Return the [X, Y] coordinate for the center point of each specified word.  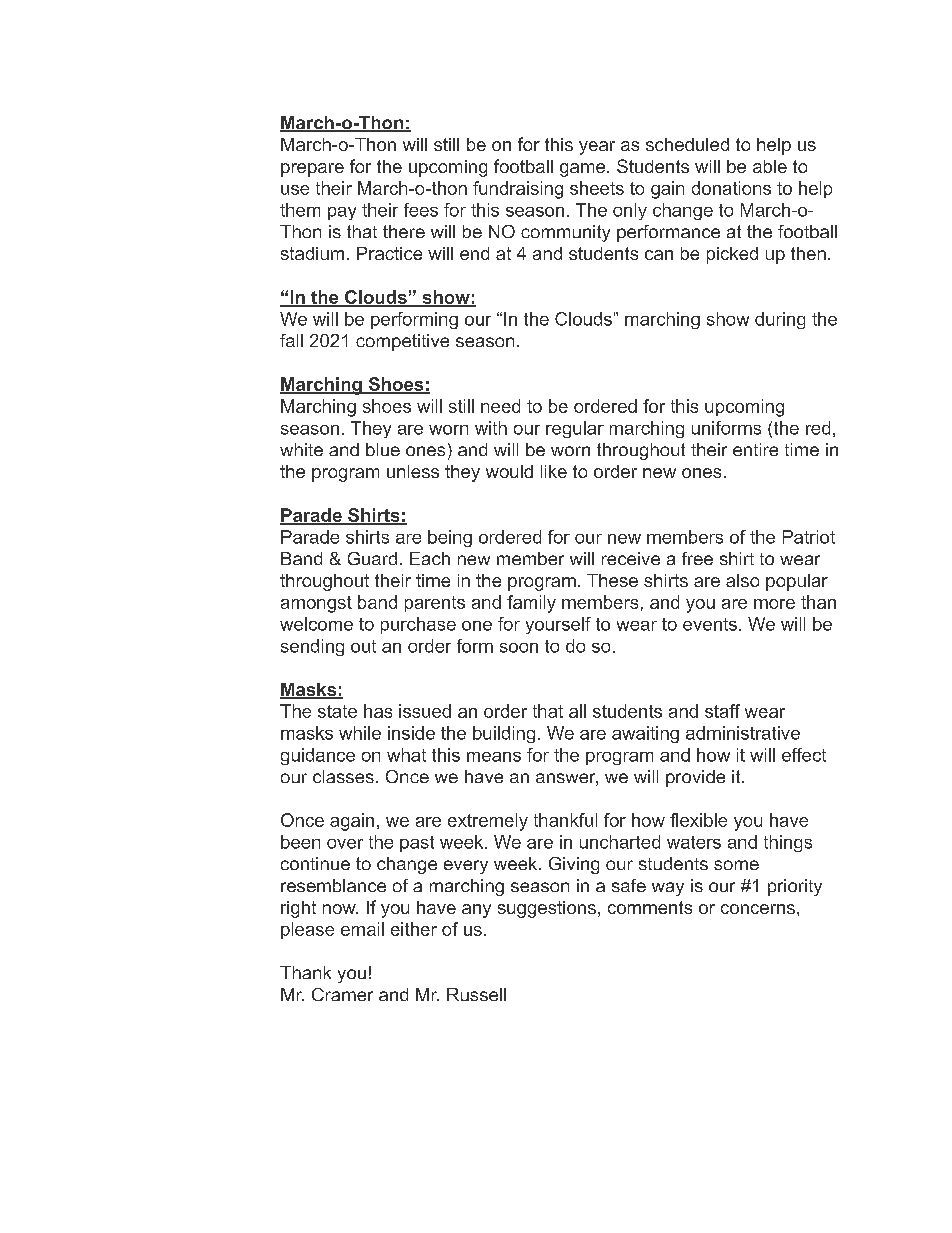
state [337, 711]
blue [383, 449]
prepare [312, 170]
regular [575, 429]
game [584, 170]
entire [755, 449]
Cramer [342, 994]
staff [722, 711]
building [504, 734]
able [770, 166]
